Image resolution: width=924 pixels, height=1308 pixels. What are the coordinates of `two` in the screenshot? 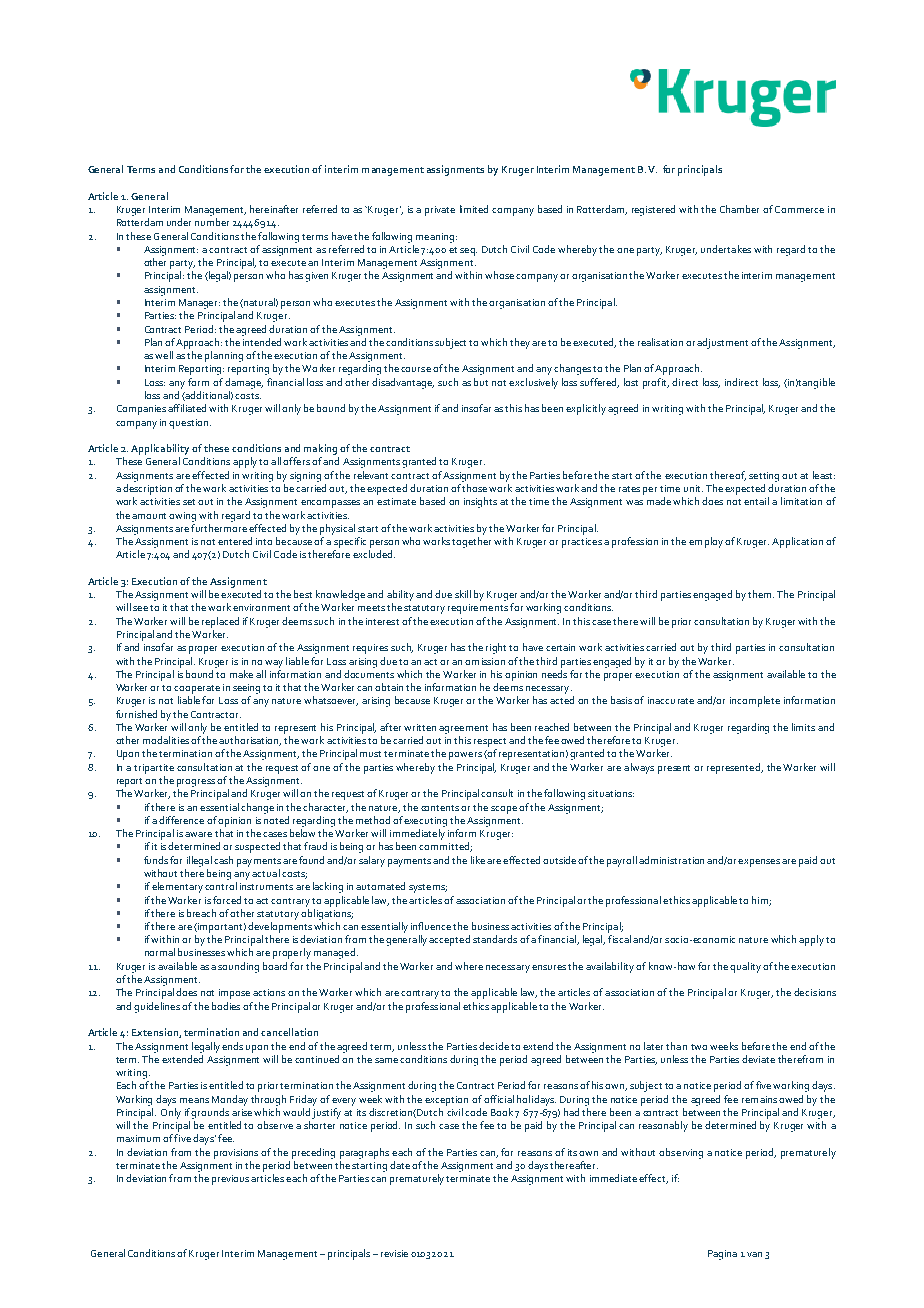 It's located at (699, 1047).
